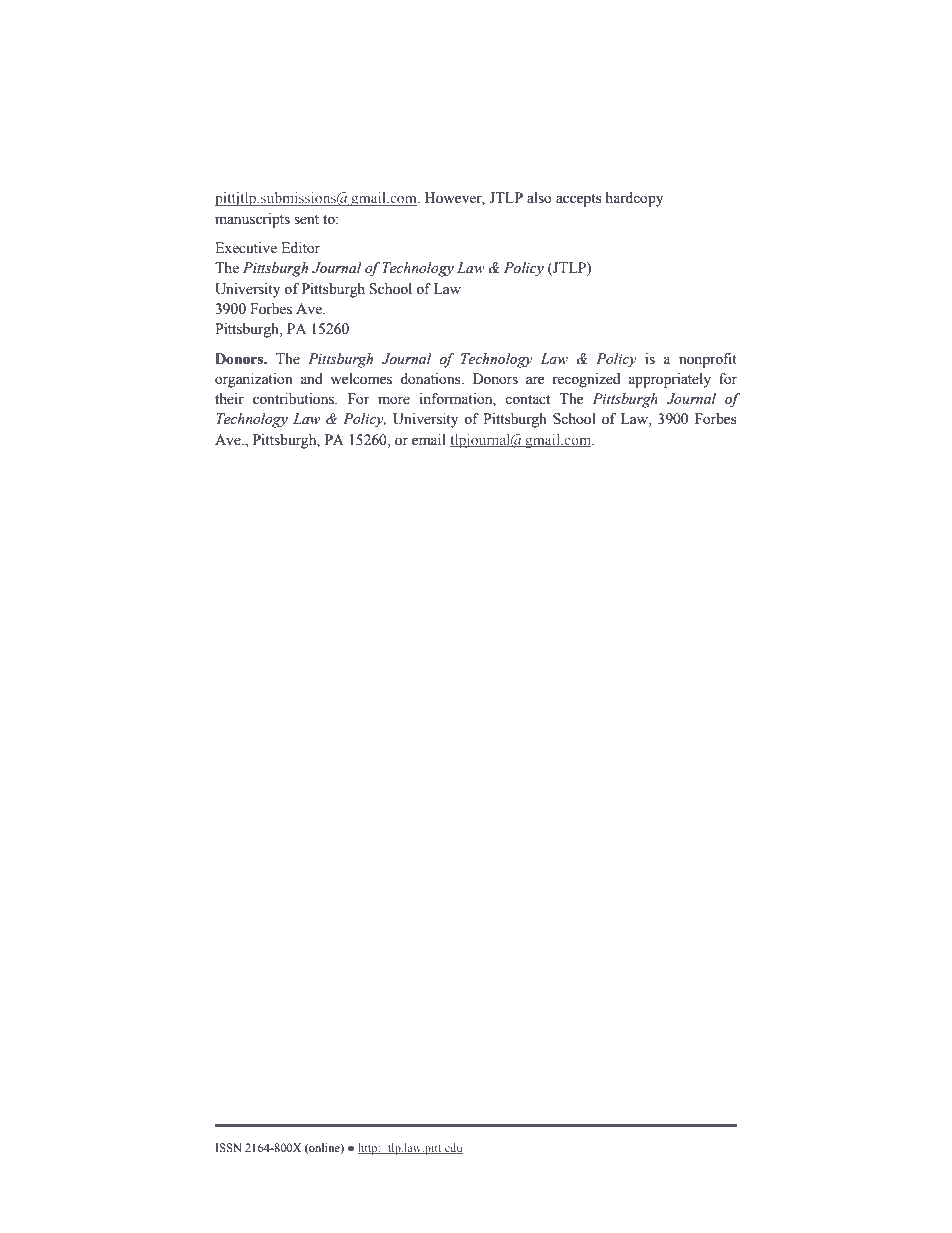 The width and height of the document is (952, 1233). I want to click on email, so click(429, 440).
